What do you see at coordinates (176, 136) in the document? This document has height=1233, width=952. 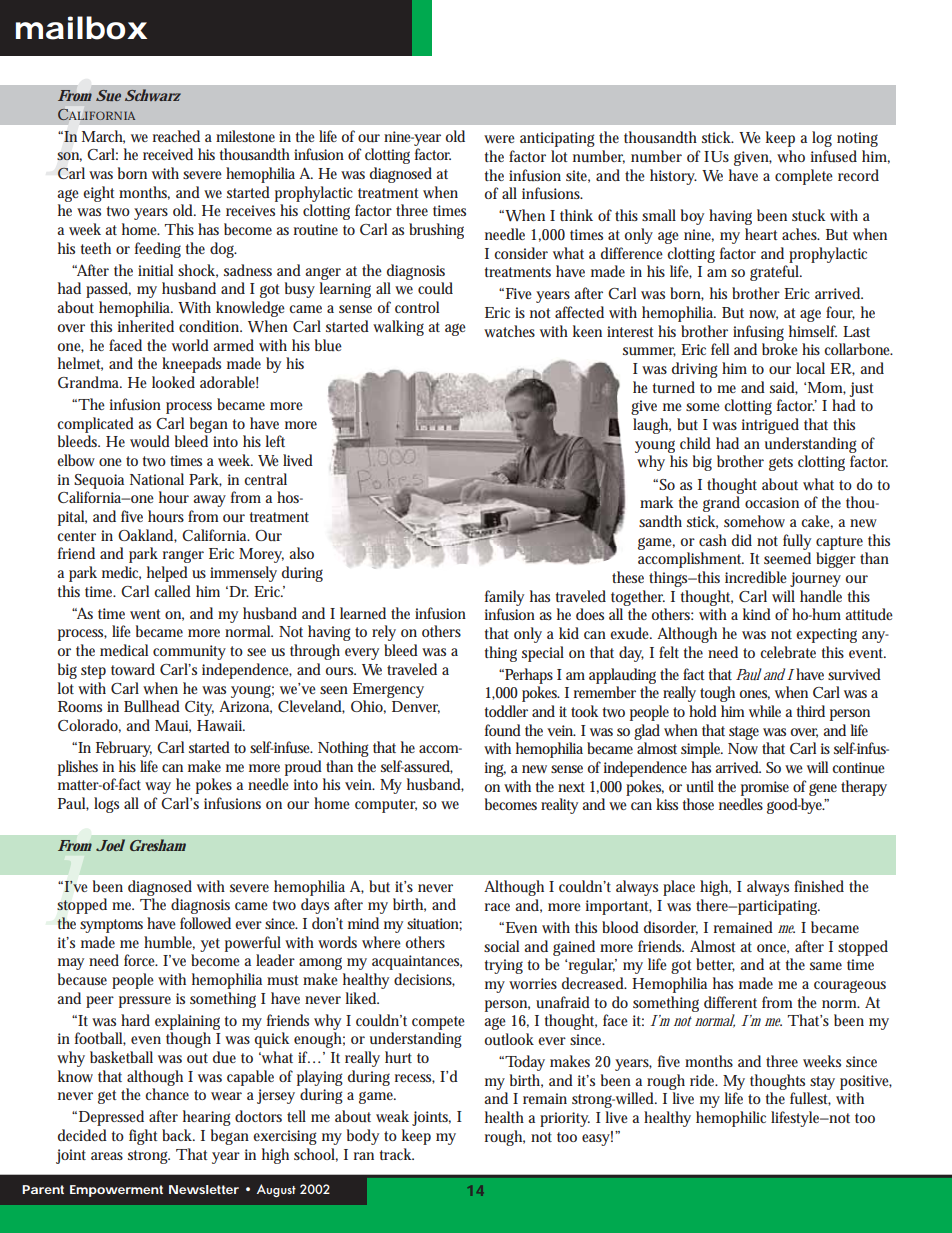 I see `reached` at bounding box center [176, 136].
